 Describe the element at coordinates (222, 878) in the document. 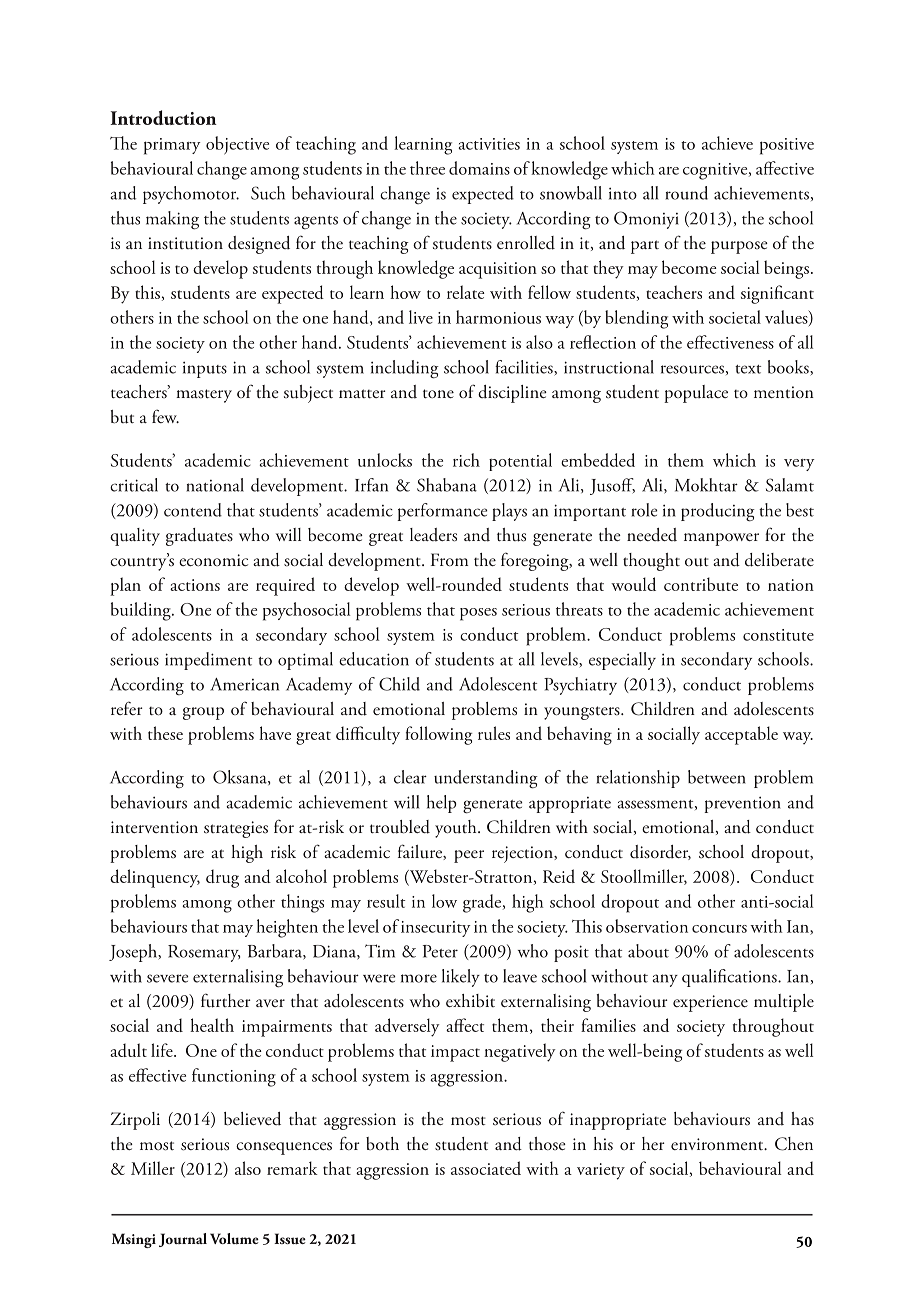

I see `drug` at that location.
